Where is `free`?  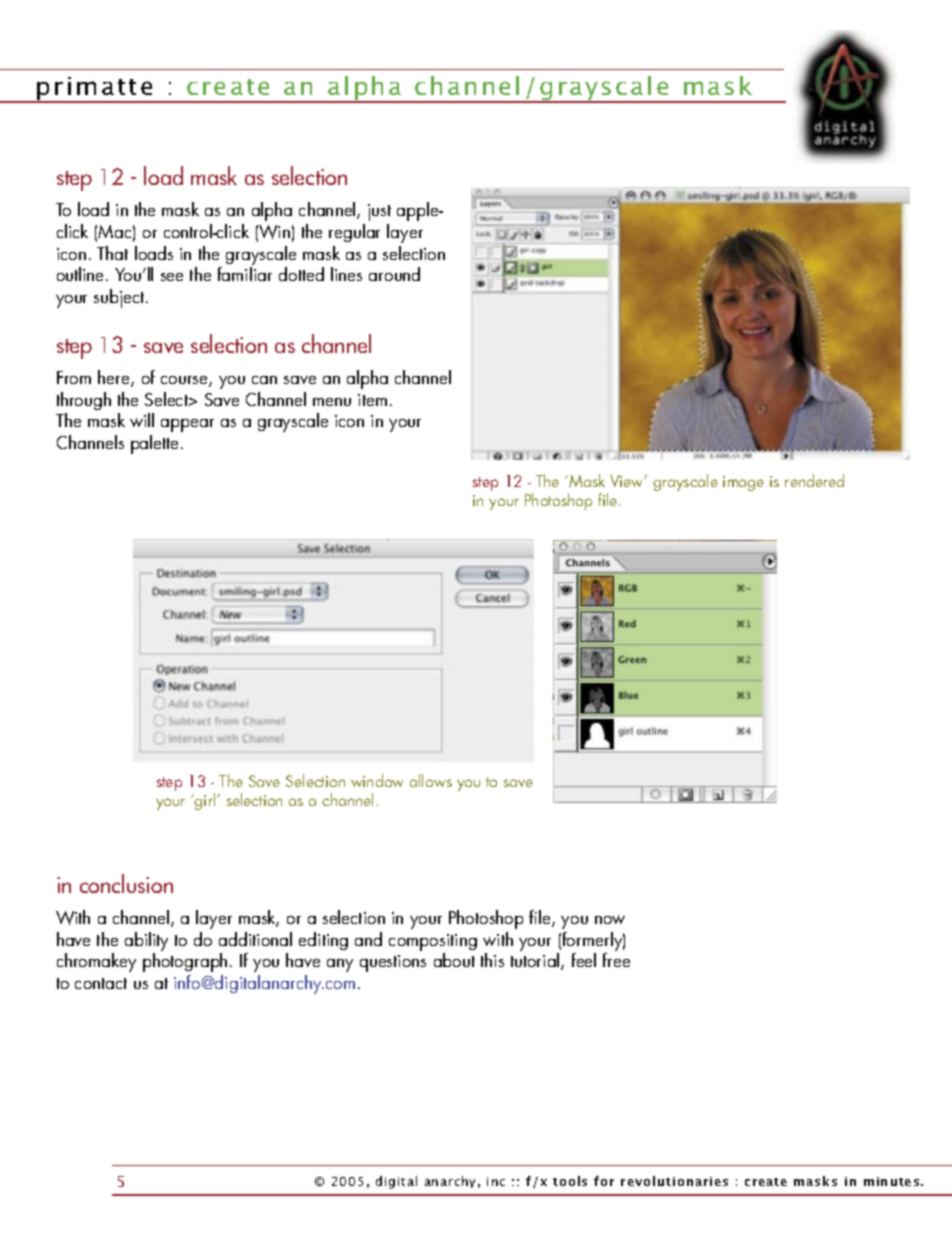
free is located at coordinates (616, 960).
